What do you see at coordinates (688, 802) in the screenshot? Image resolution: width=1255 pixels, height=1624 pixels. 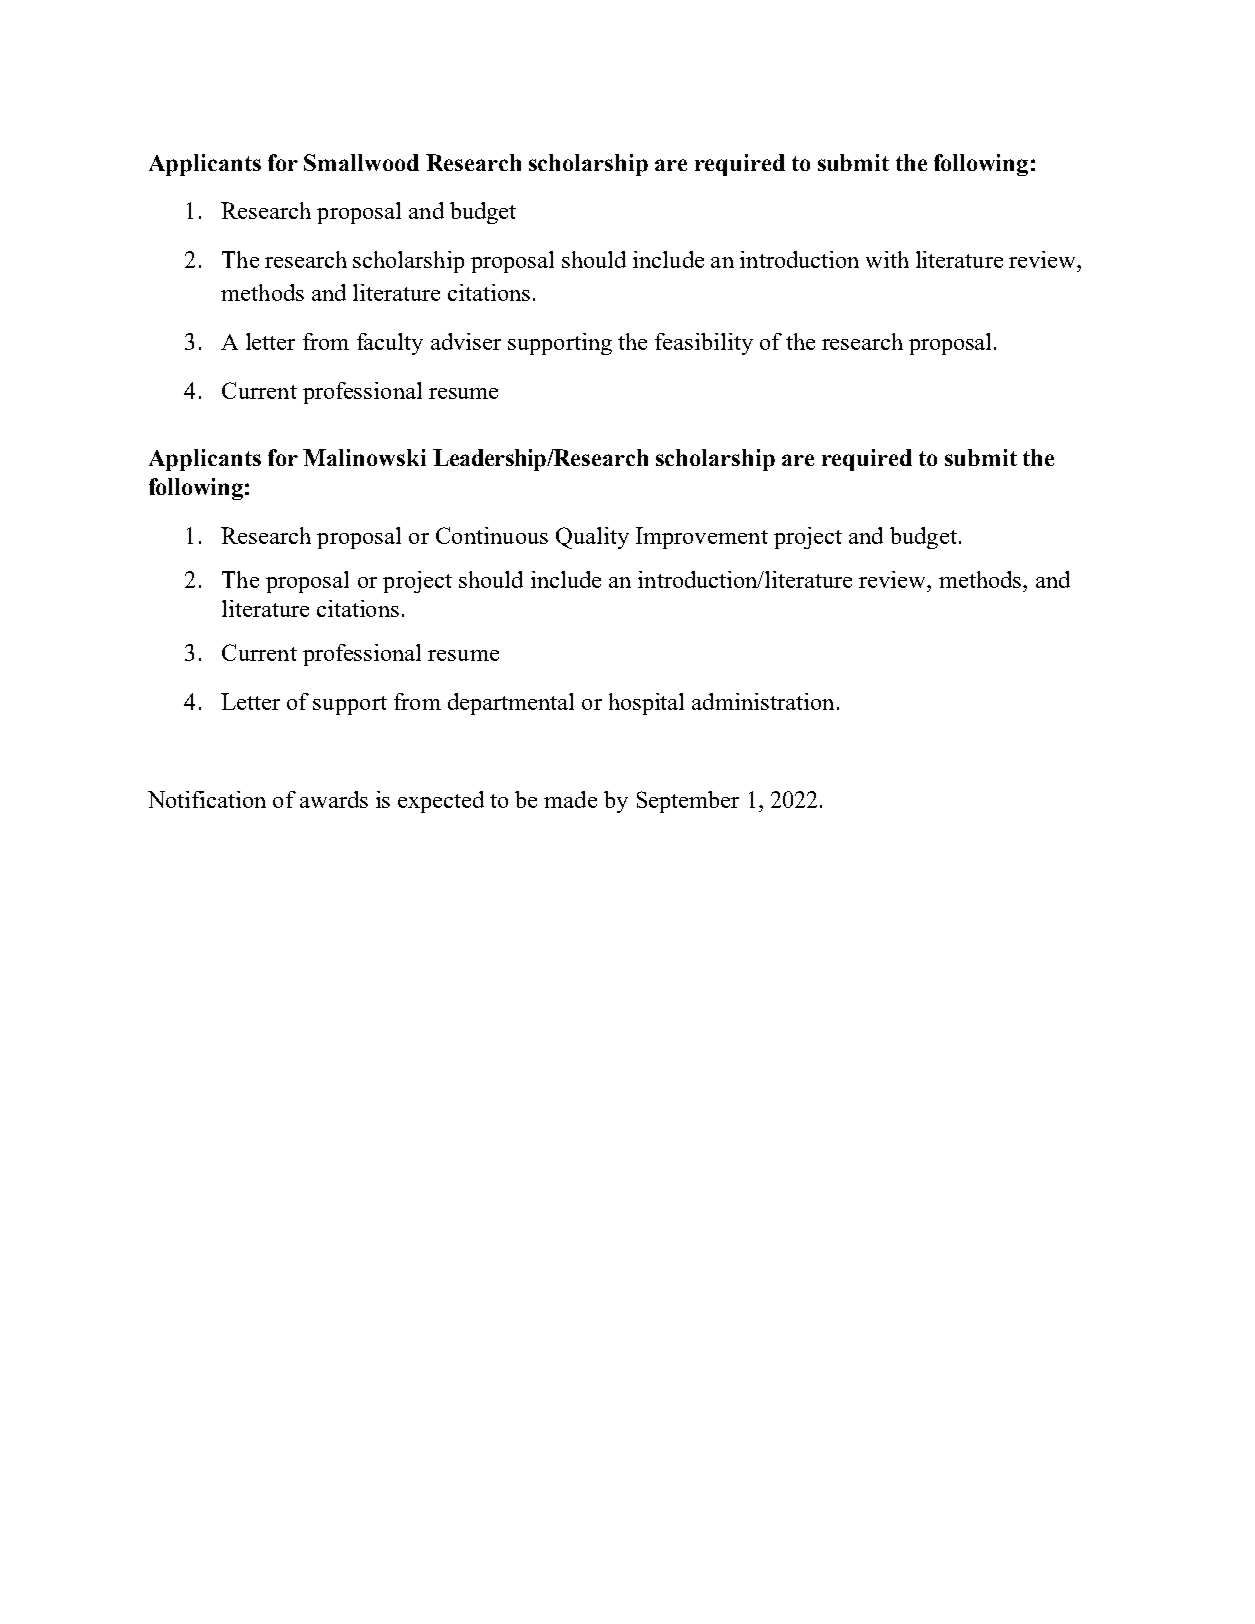 I see `September` at bounding box center [688, 802].
